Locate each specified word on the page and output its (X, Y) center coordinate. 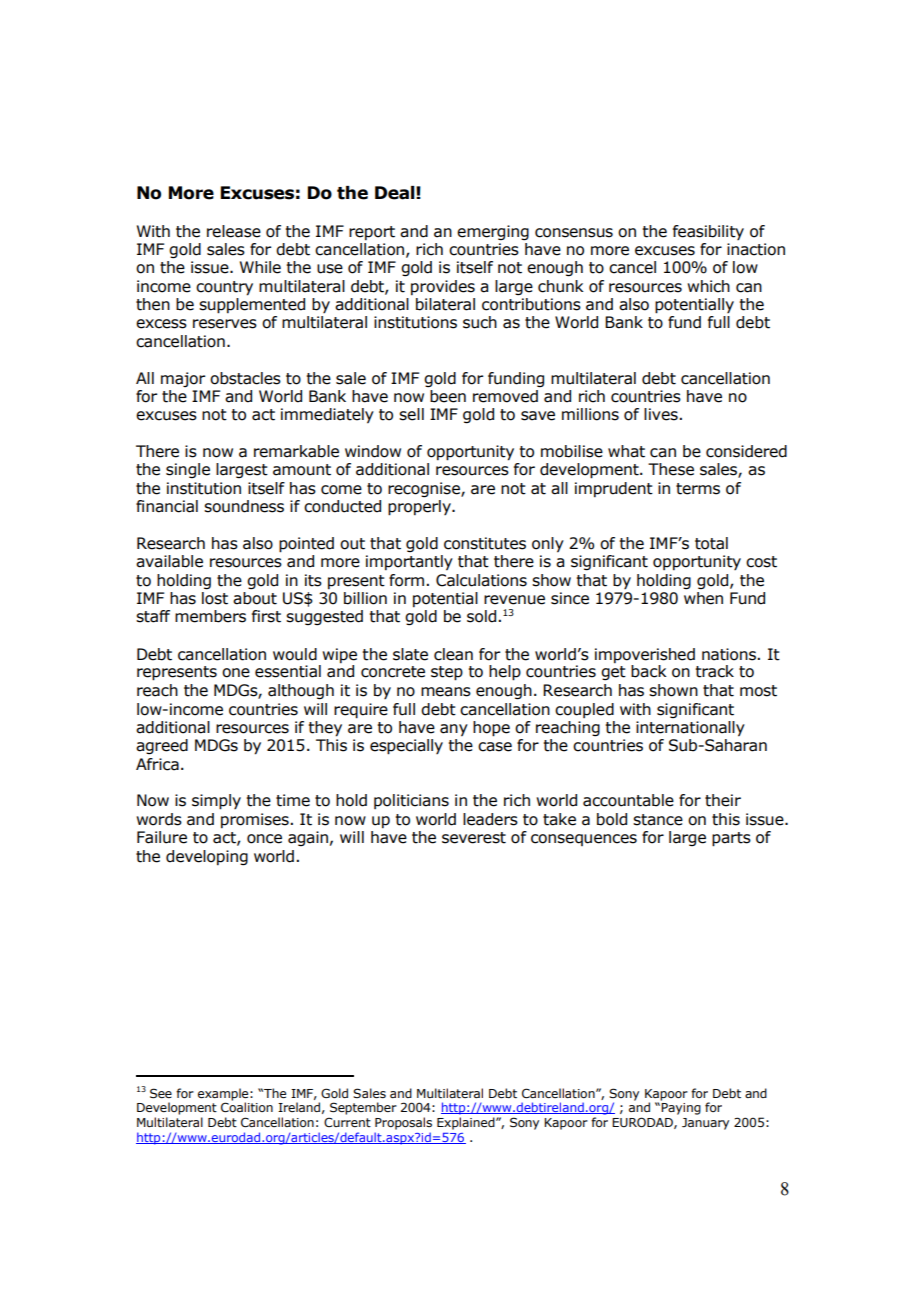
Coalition (247, 1106)
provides (443, 287)
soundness (244, 506)
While (260, 267)
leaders (490, 819)
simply (216, 802)
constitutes (485, 543)
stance (658, 820)
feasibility (708, 232)
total (711, 543)
